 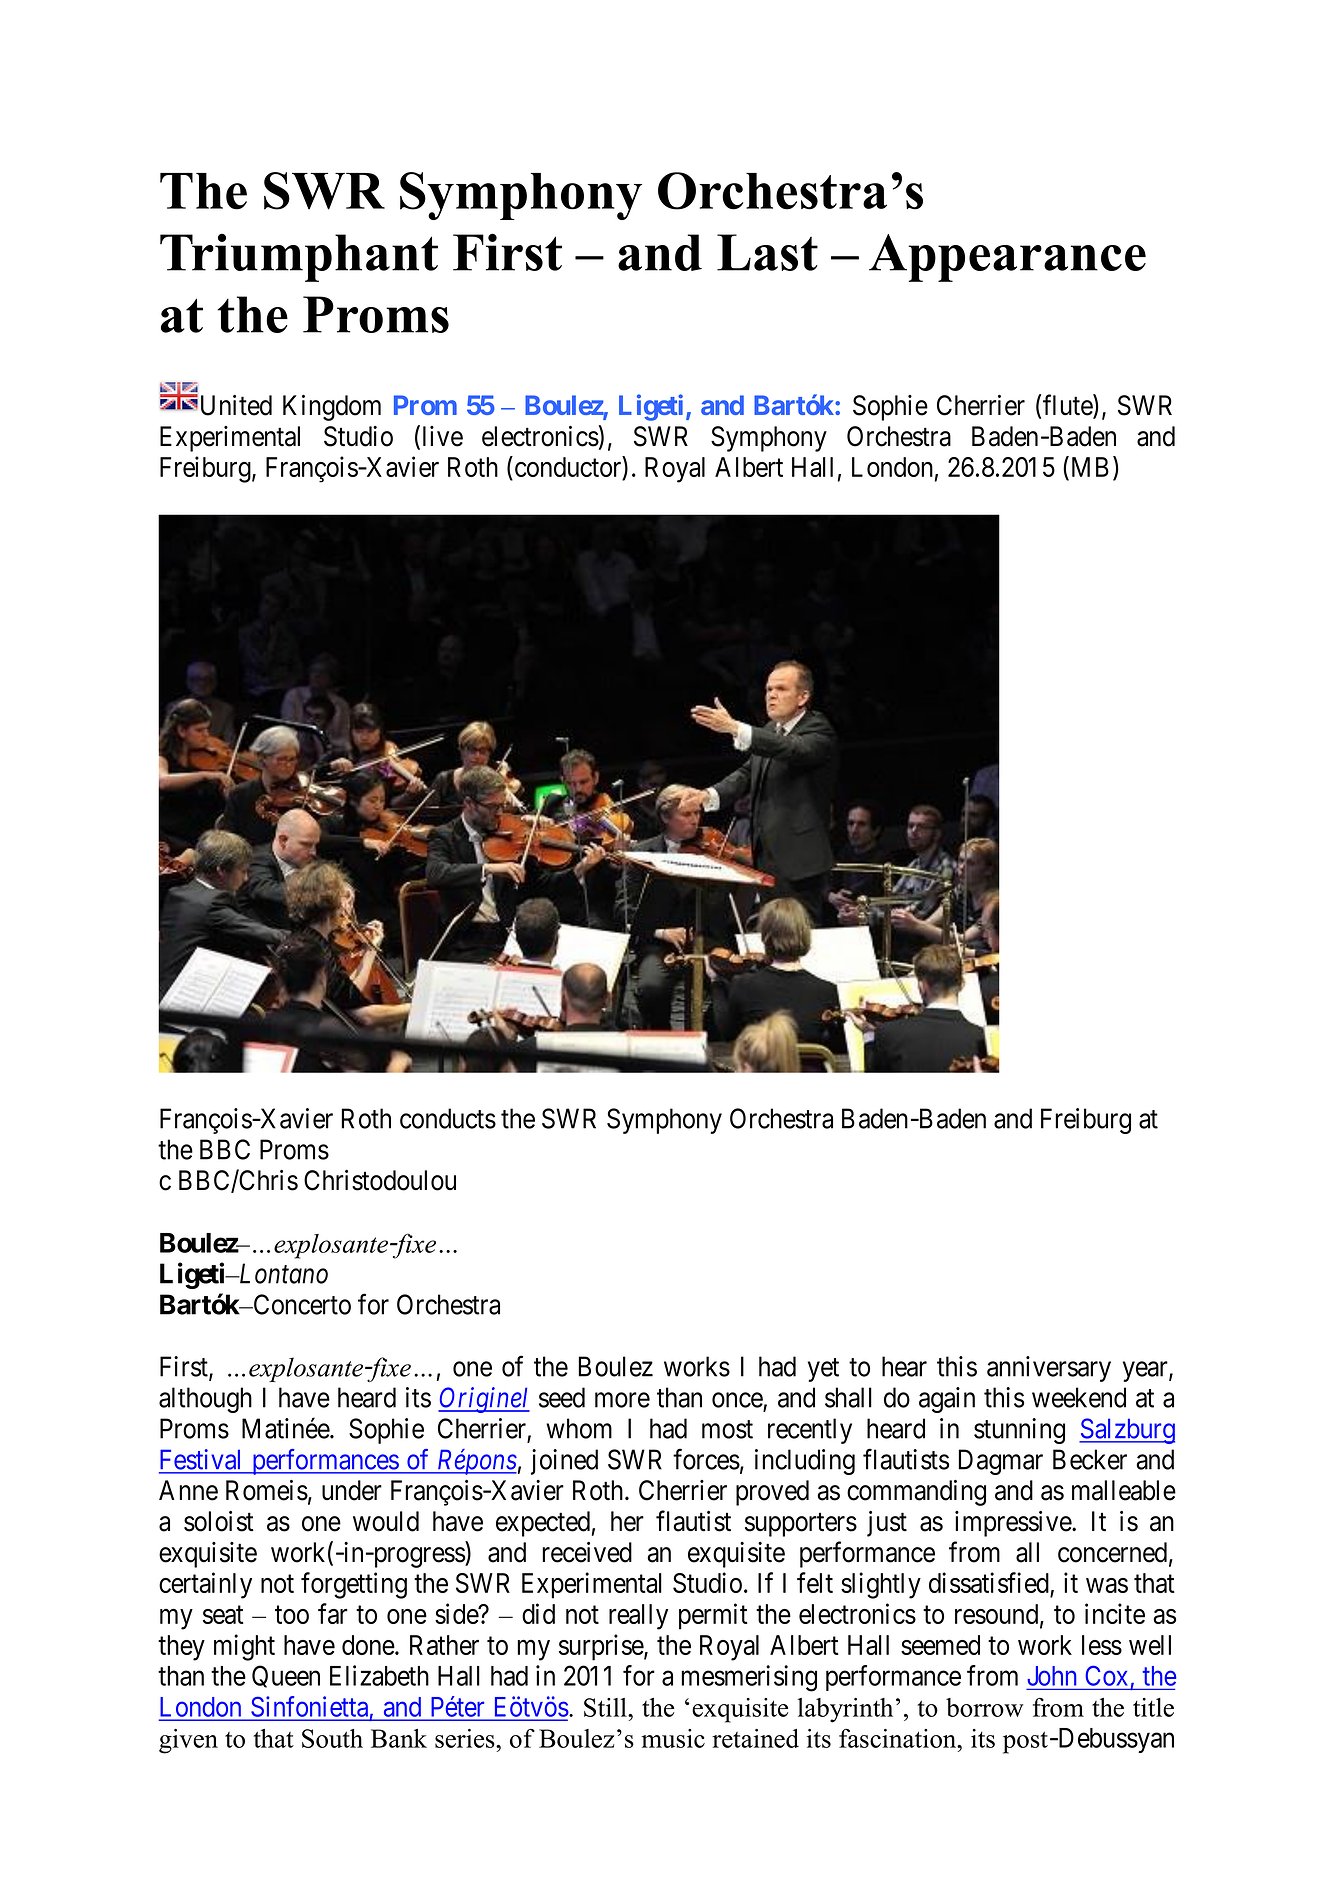 What do you see at coordinates (299, 258) in the page?
I see `Triumphant` at bounding box center [299, 258].
